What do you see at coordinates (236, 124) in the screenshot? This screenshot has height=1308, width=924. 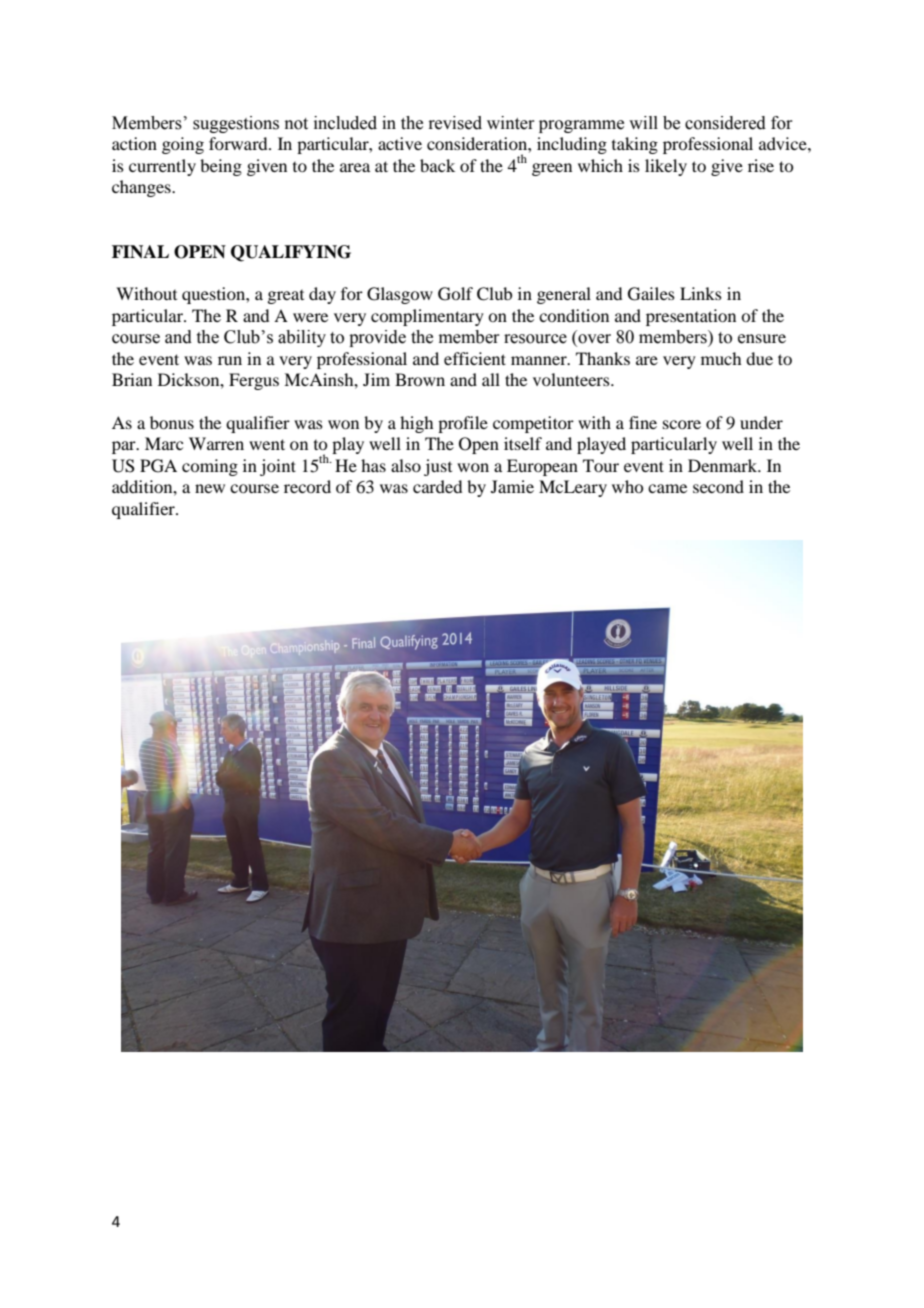 I see `suggestions` at bounding box center [236, 124].
